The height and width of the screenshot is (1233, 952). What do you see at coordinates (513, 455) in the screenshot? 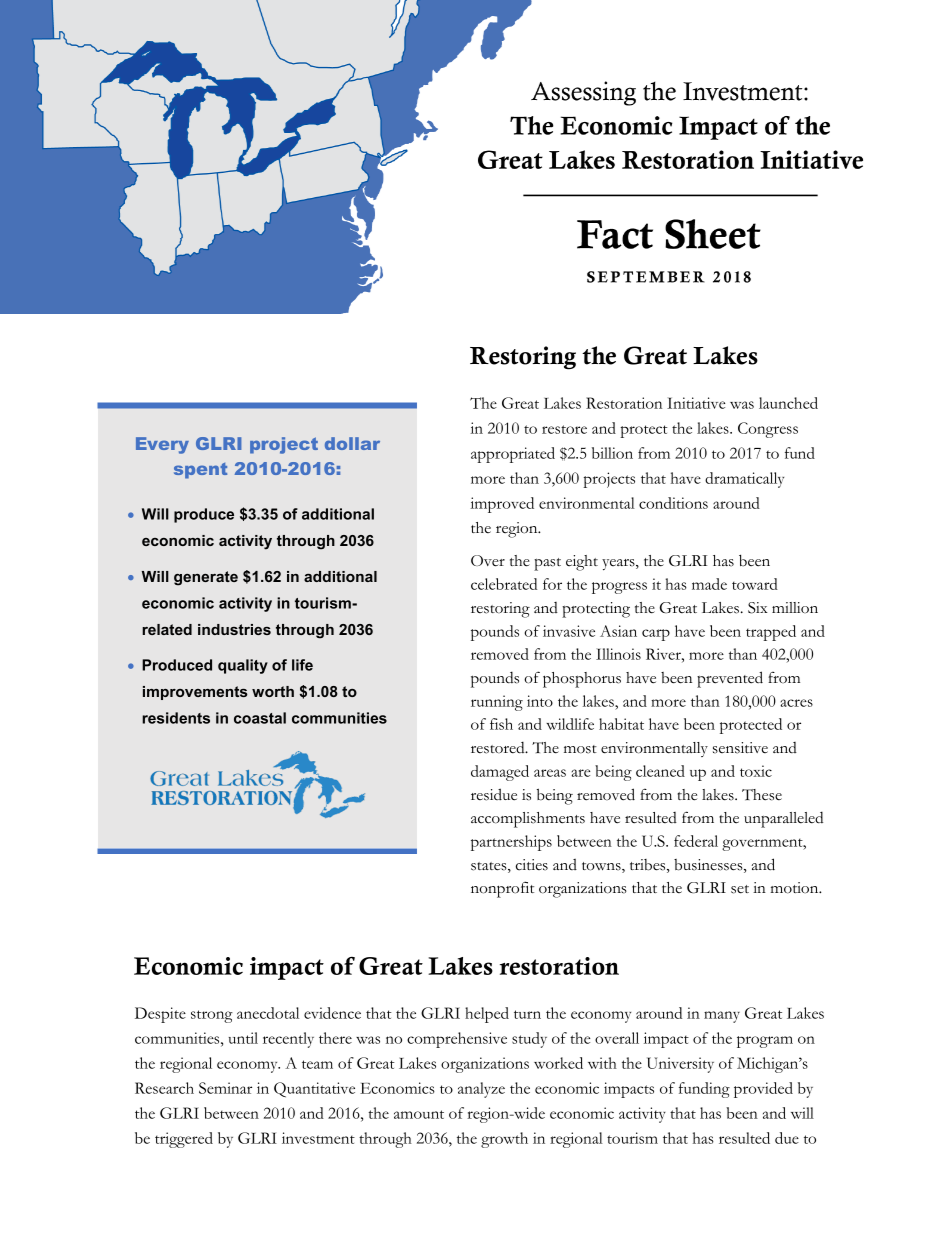
I see `appropriated` at bounding box center [513, 455].
